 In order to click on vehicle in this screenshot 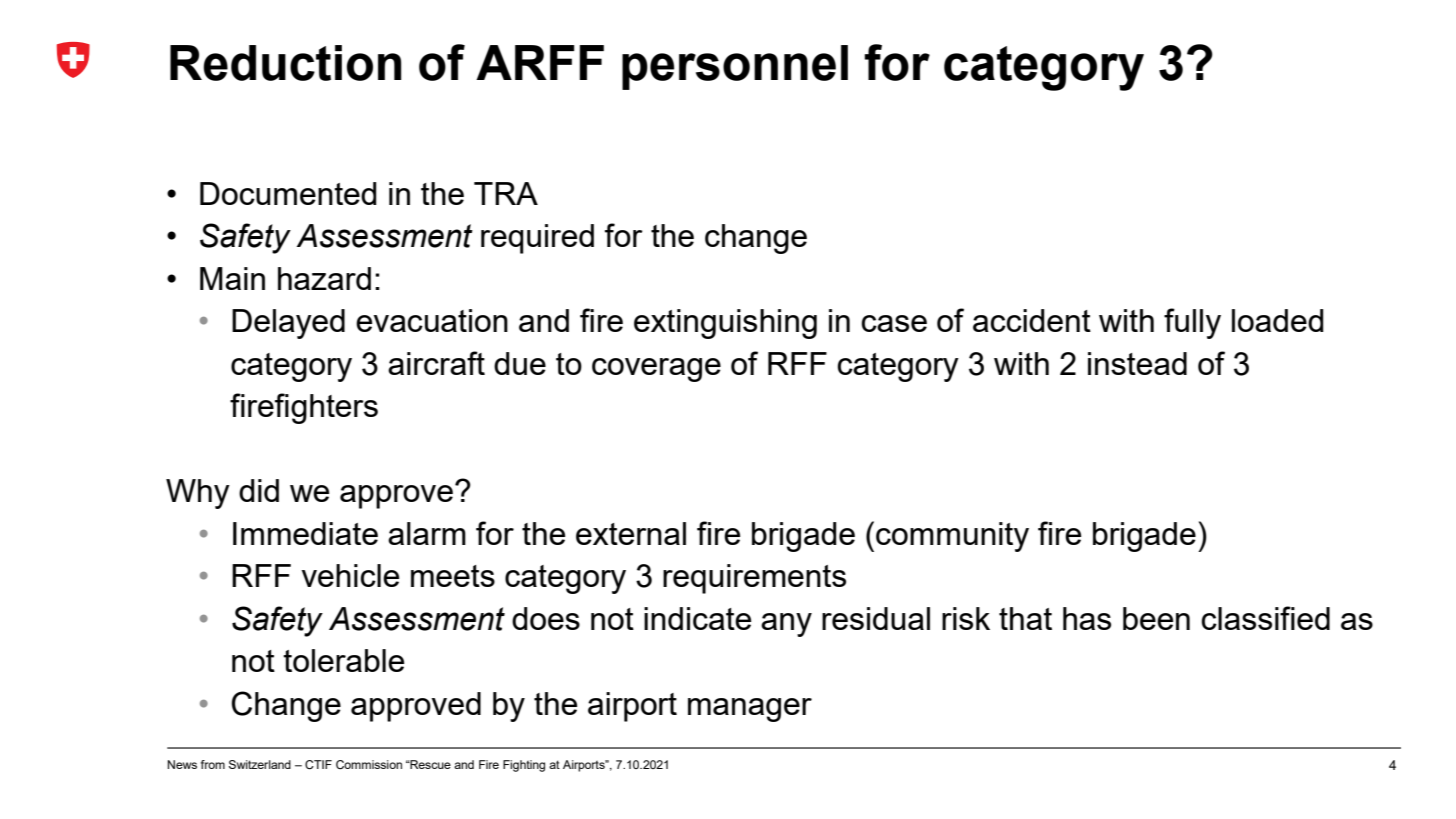, I will do `click(350, 575)`.
